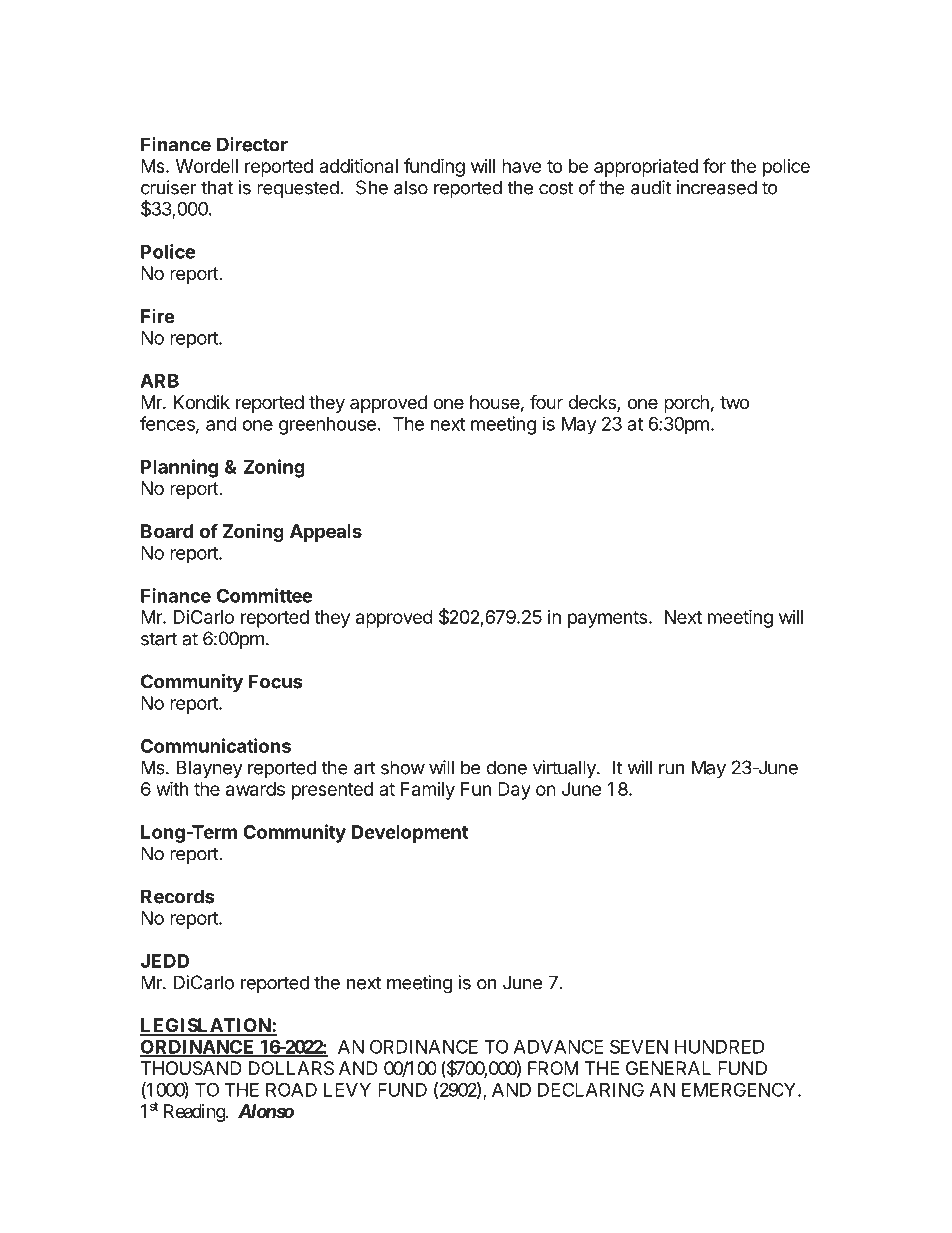 Image resolution: width=952 pixels, height=1233 pixels. Describe the element at coordinates (553, 1068) in the page. I see `FROM` at that location.
